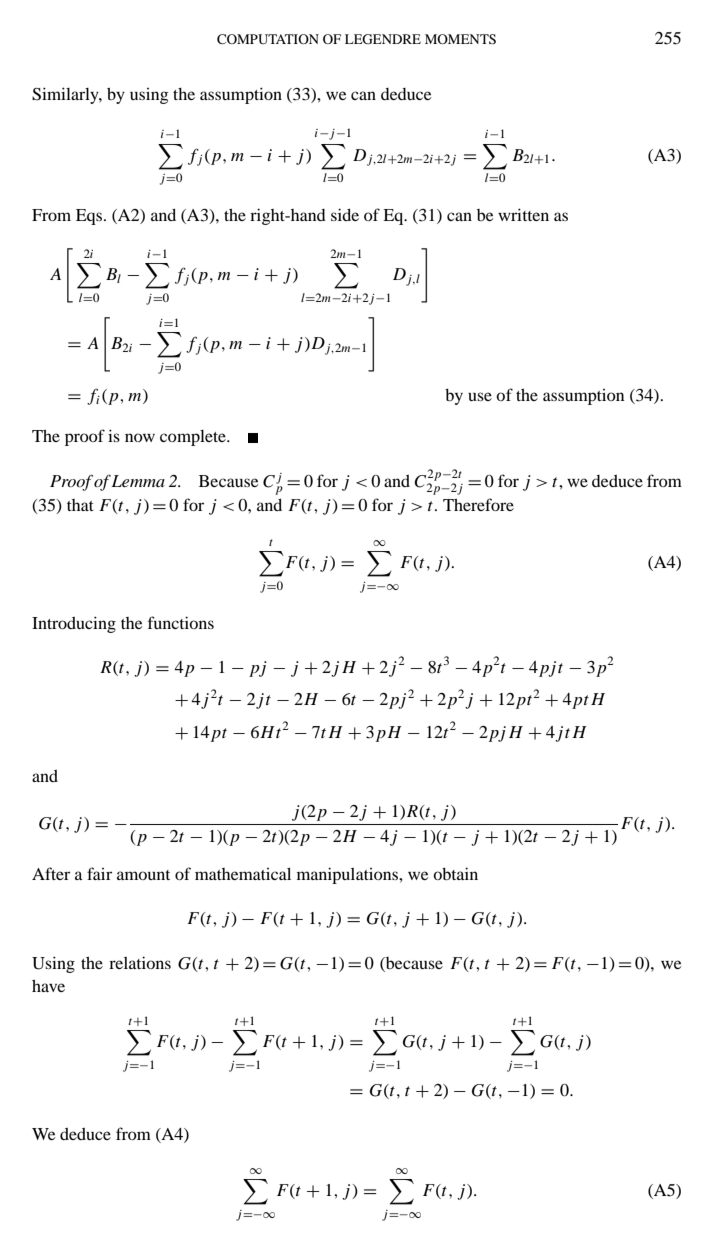  What do you see at coordinates (143, 875) in the screenshot?
I see `amount` at bounding box center [143, 875].
